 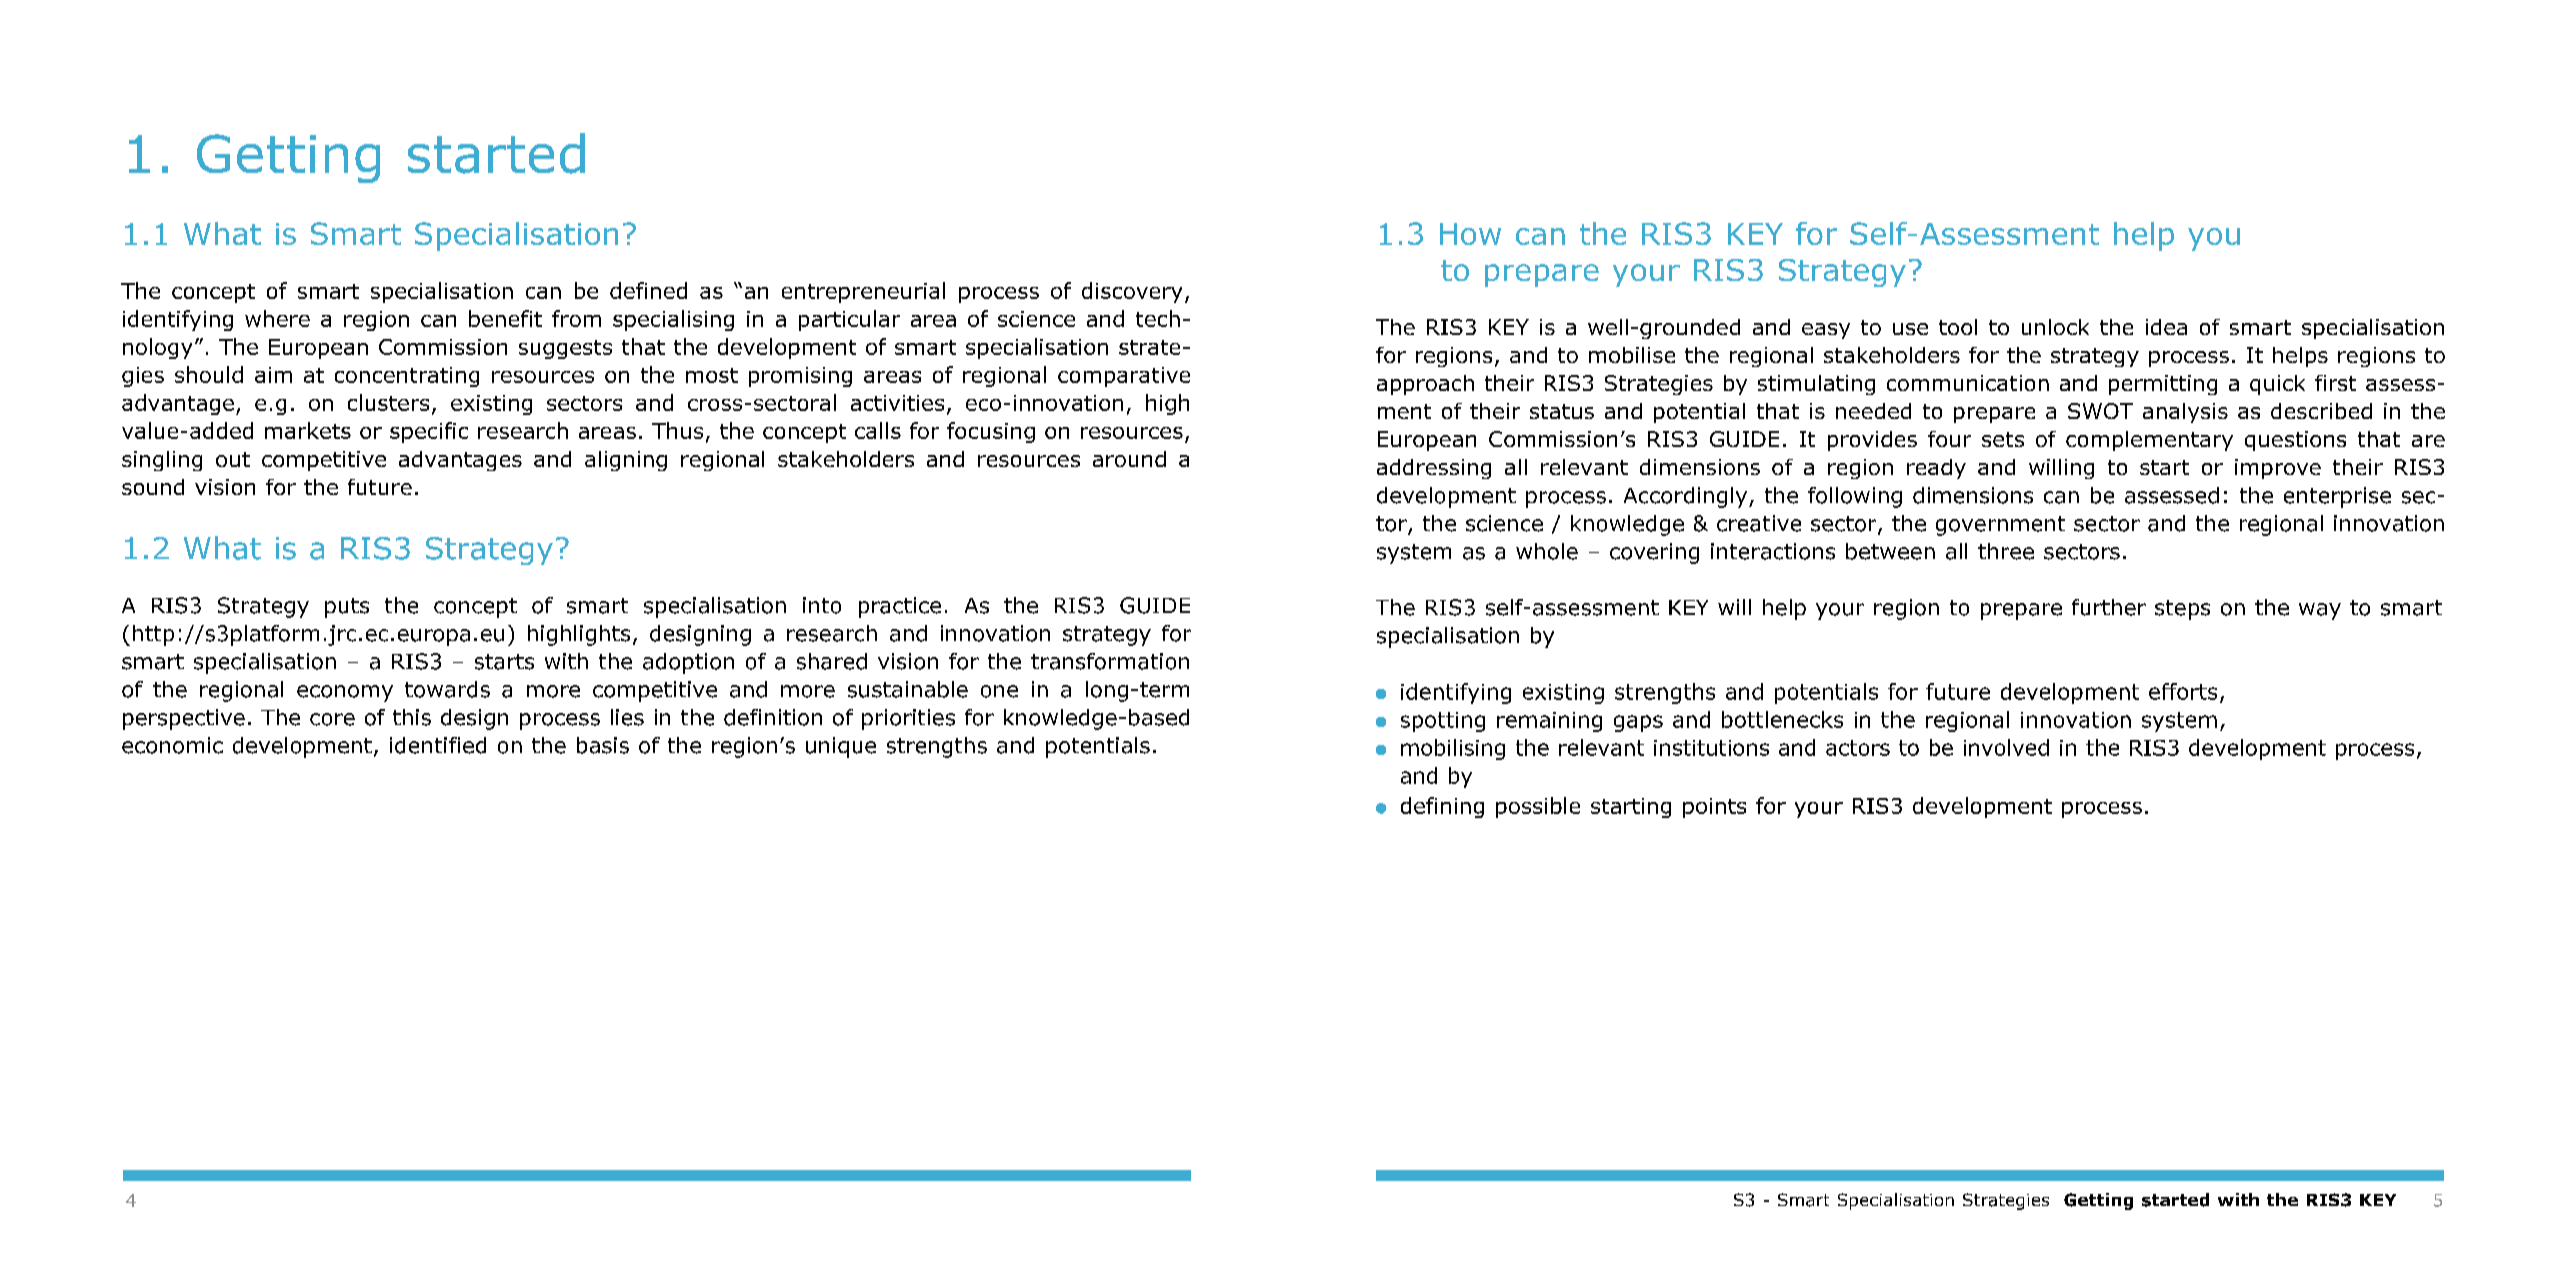 What do you see at coordinates (153, 487) in the screenshot?
I see `sound` at bounding box center [153, 487].
